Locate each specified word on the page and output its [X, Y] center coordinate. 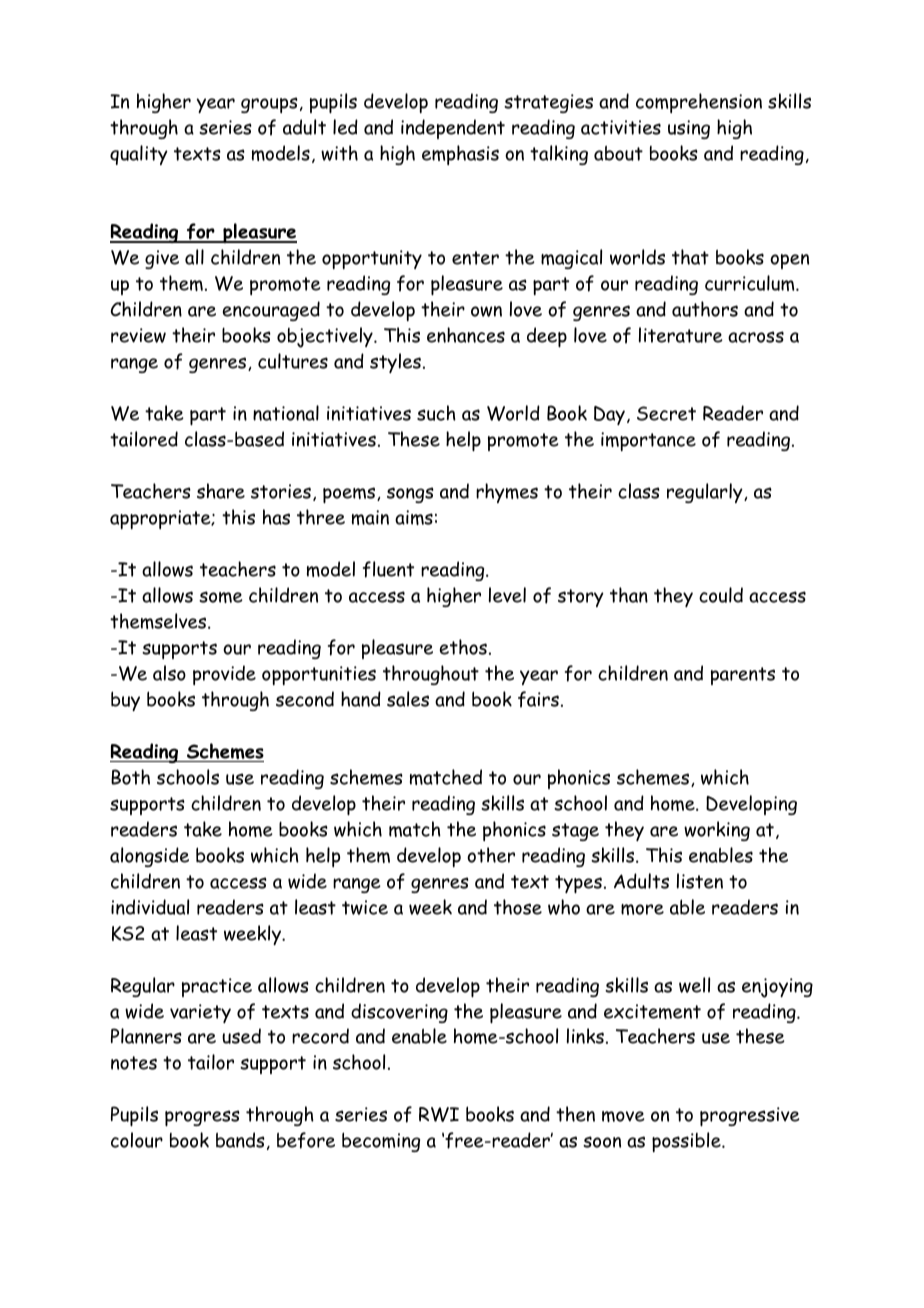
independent [453, 129]
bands [240, 1140]
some [221, 597]
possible [687, 1142]
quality [139, 155]
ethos [463, 647]
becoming [381, 1142]
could [721, 595]
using [689, 129]
